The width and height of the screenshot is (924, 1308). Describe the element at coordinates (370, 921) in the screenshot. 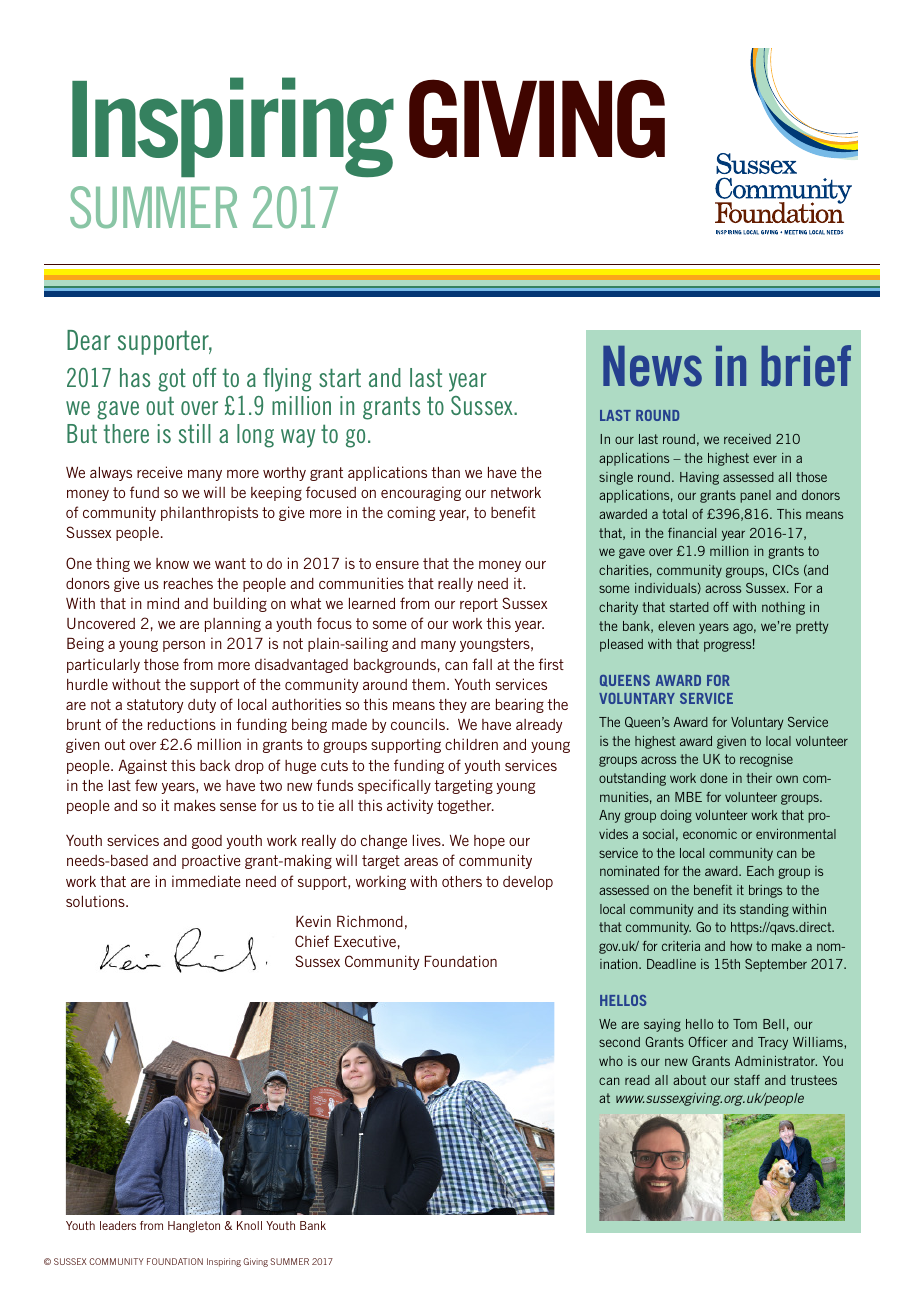

I see `Richmond` at that location.
